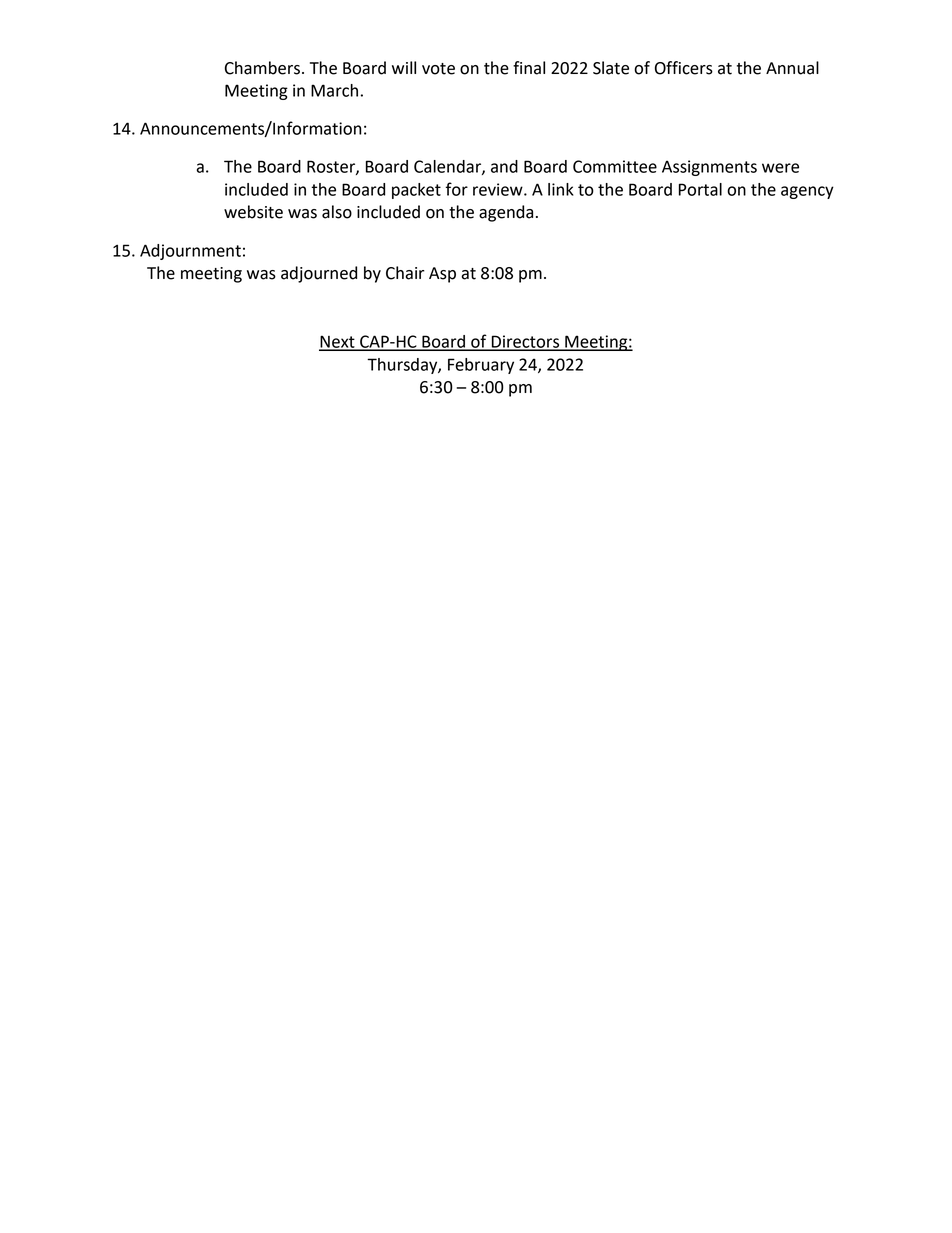 The width and height of the screenshot is (952, 1233). I want to click on Portal, so click(700, 189).
